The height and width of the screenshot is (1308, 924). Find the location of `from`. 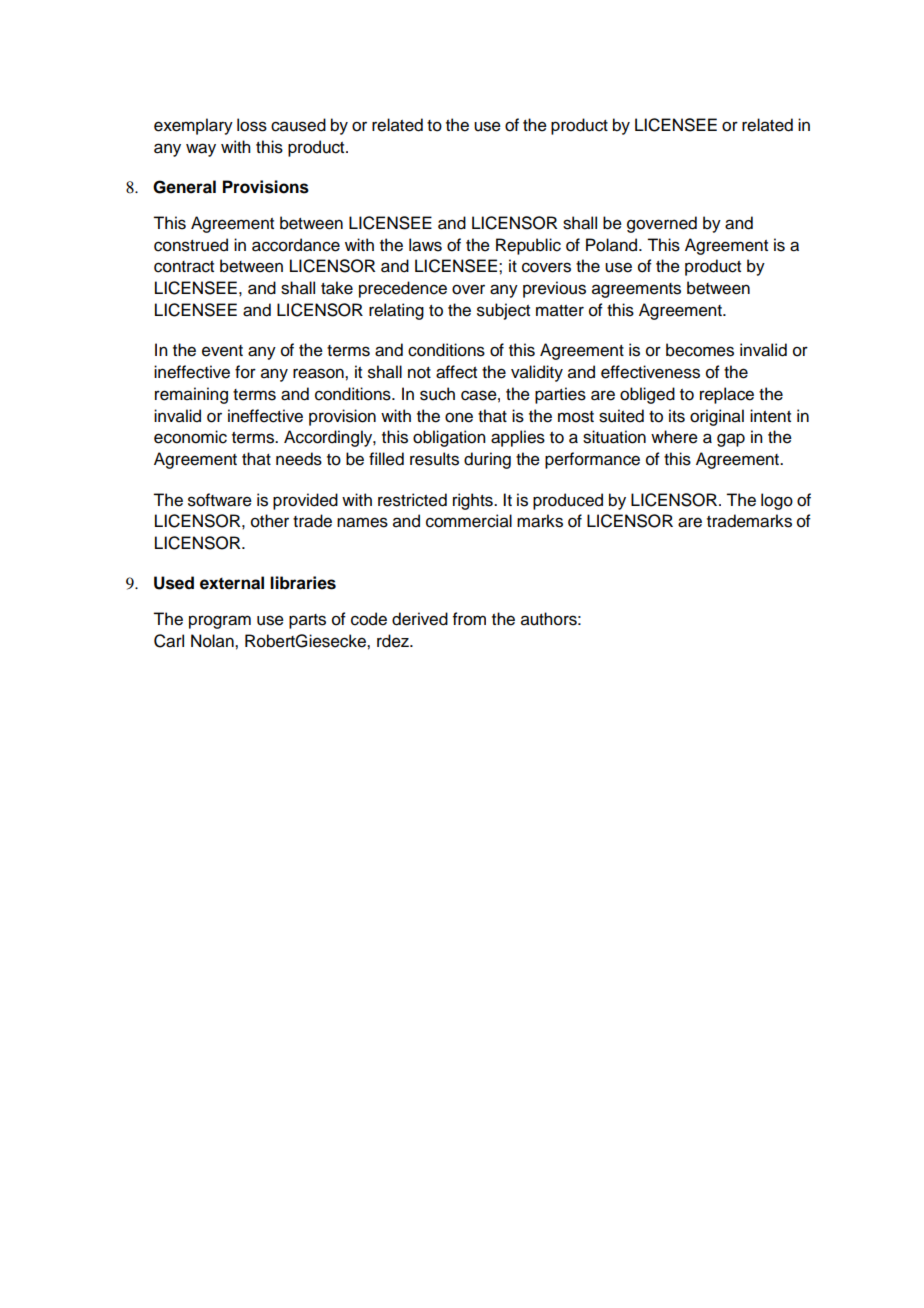

from is located at coordinates (469, 619).
